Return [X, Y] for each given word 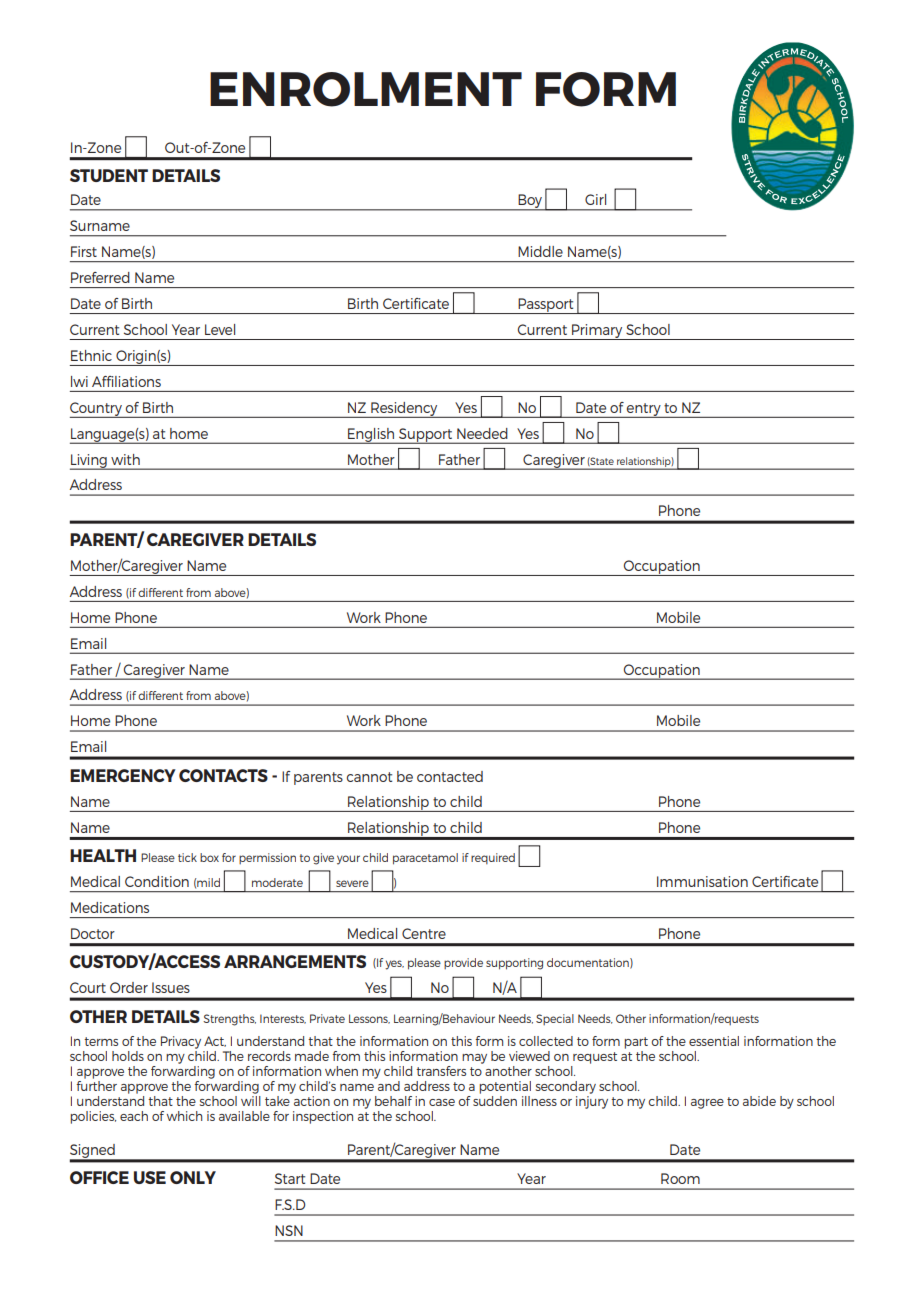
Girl [595, 199]
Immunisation [702, 881]
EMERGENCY [123, 775]
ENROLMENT [366, 89]
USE [150, 1177]
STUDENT [109, 175]
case [442, 1102]
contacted [450, 776]
